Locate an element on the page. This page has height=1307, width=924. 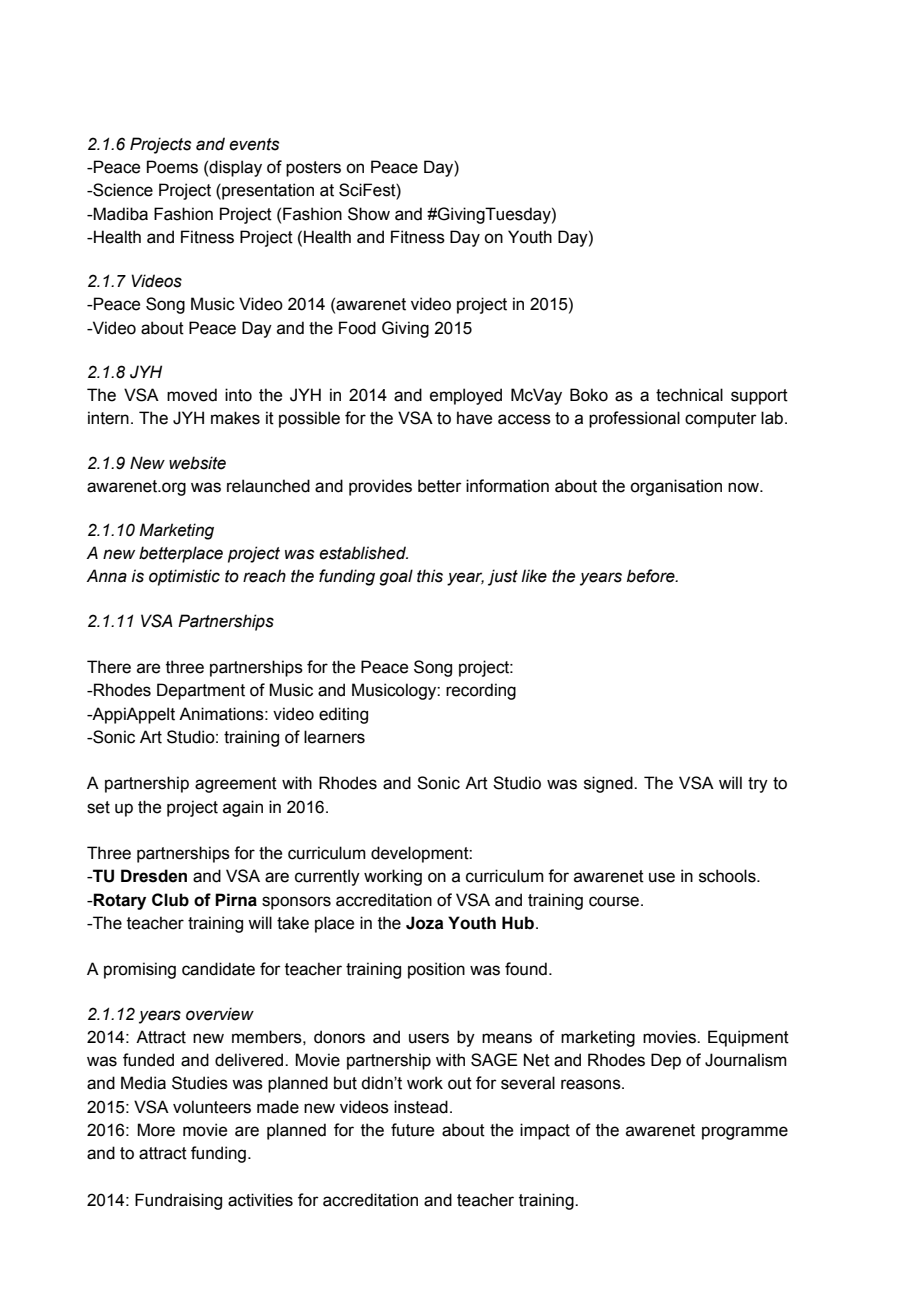
schools is located at coordinates (728, 876).
